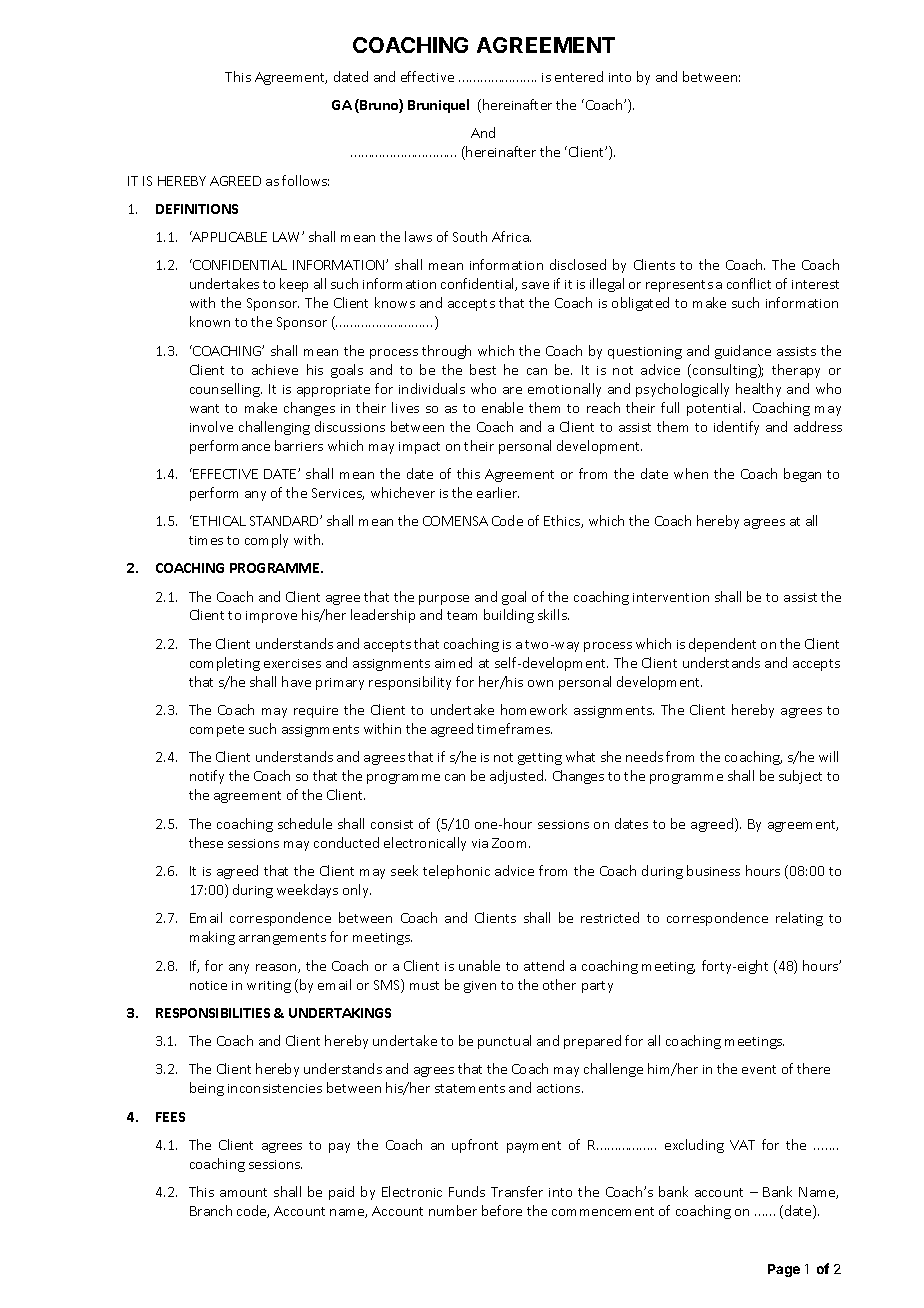 This image has width=924, height=1308. I want to click on completing, so click(225, 664).
